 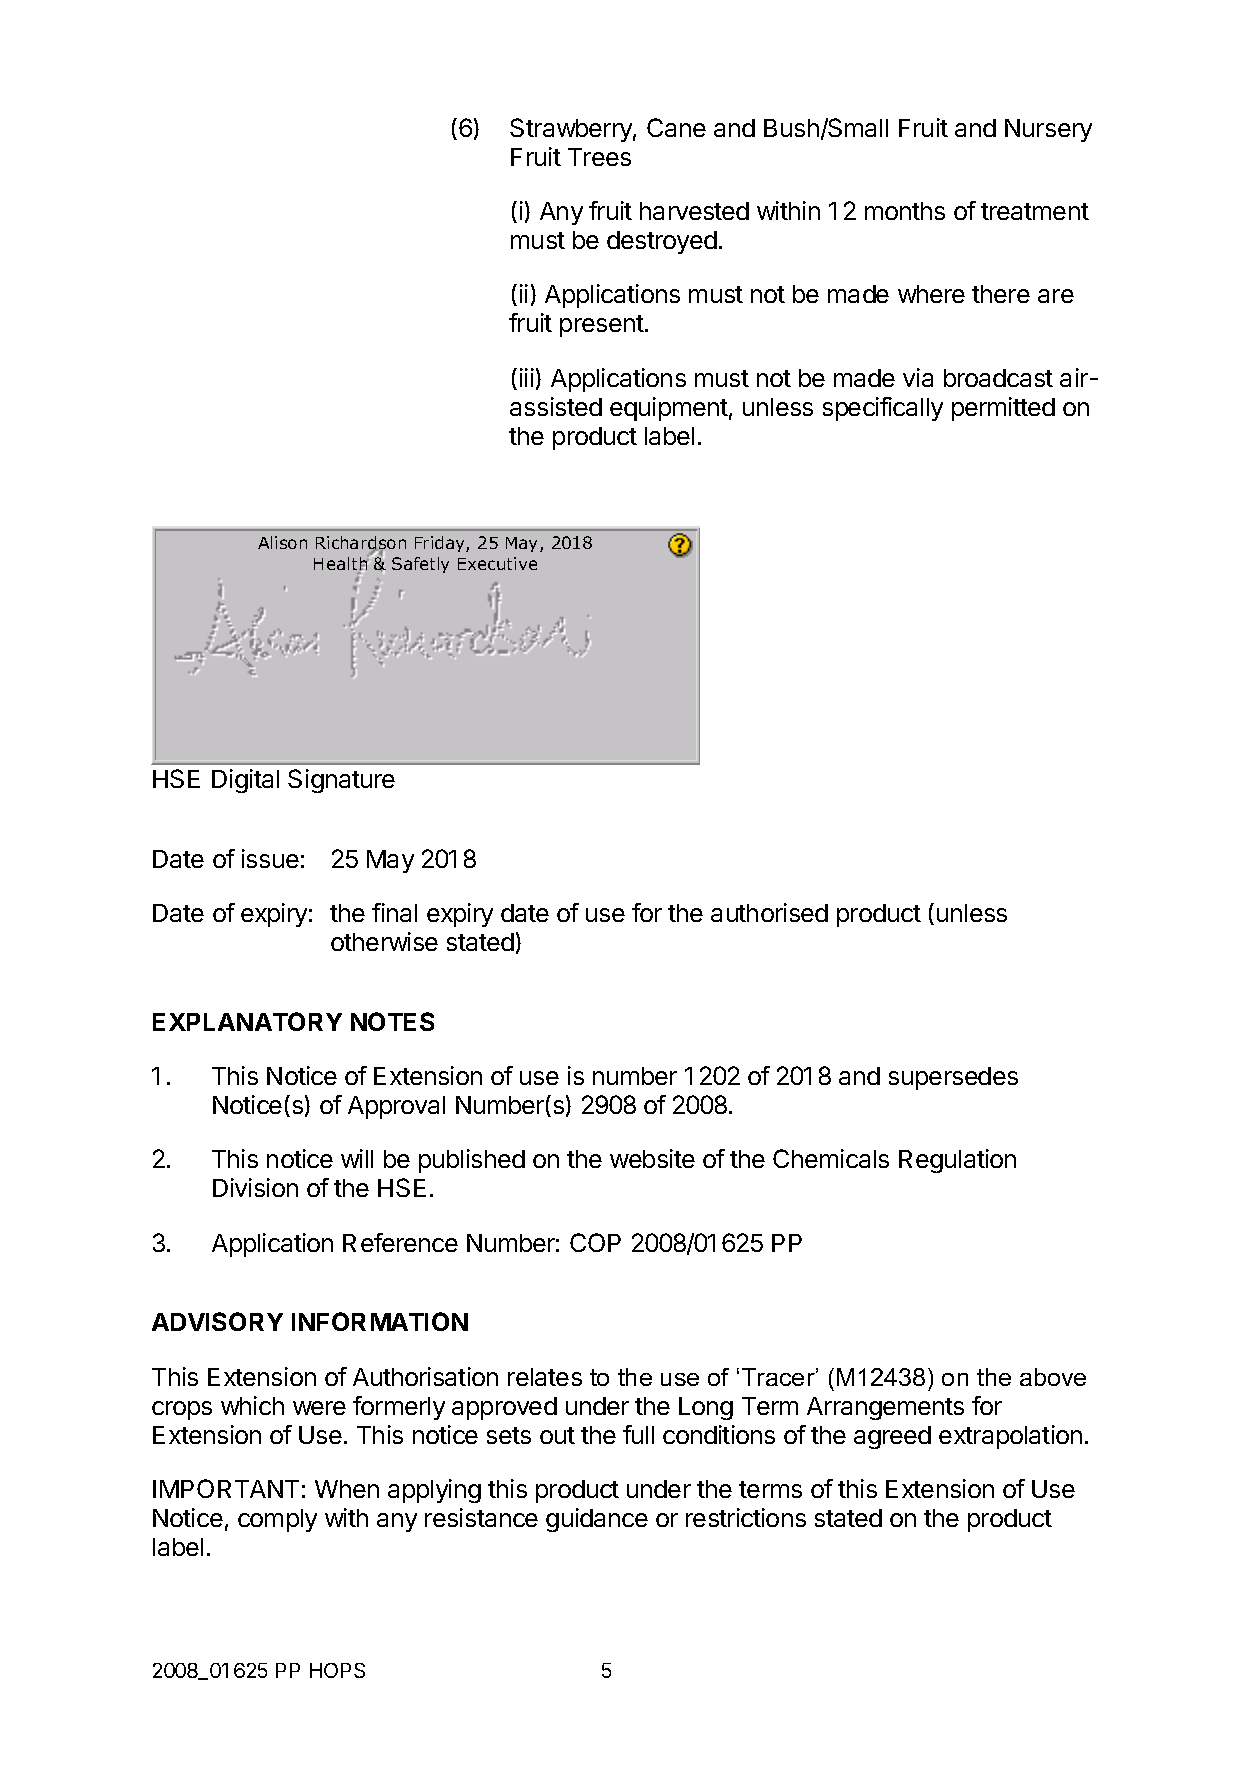 I want to click on permitted, so click(x=1003, y=409).
